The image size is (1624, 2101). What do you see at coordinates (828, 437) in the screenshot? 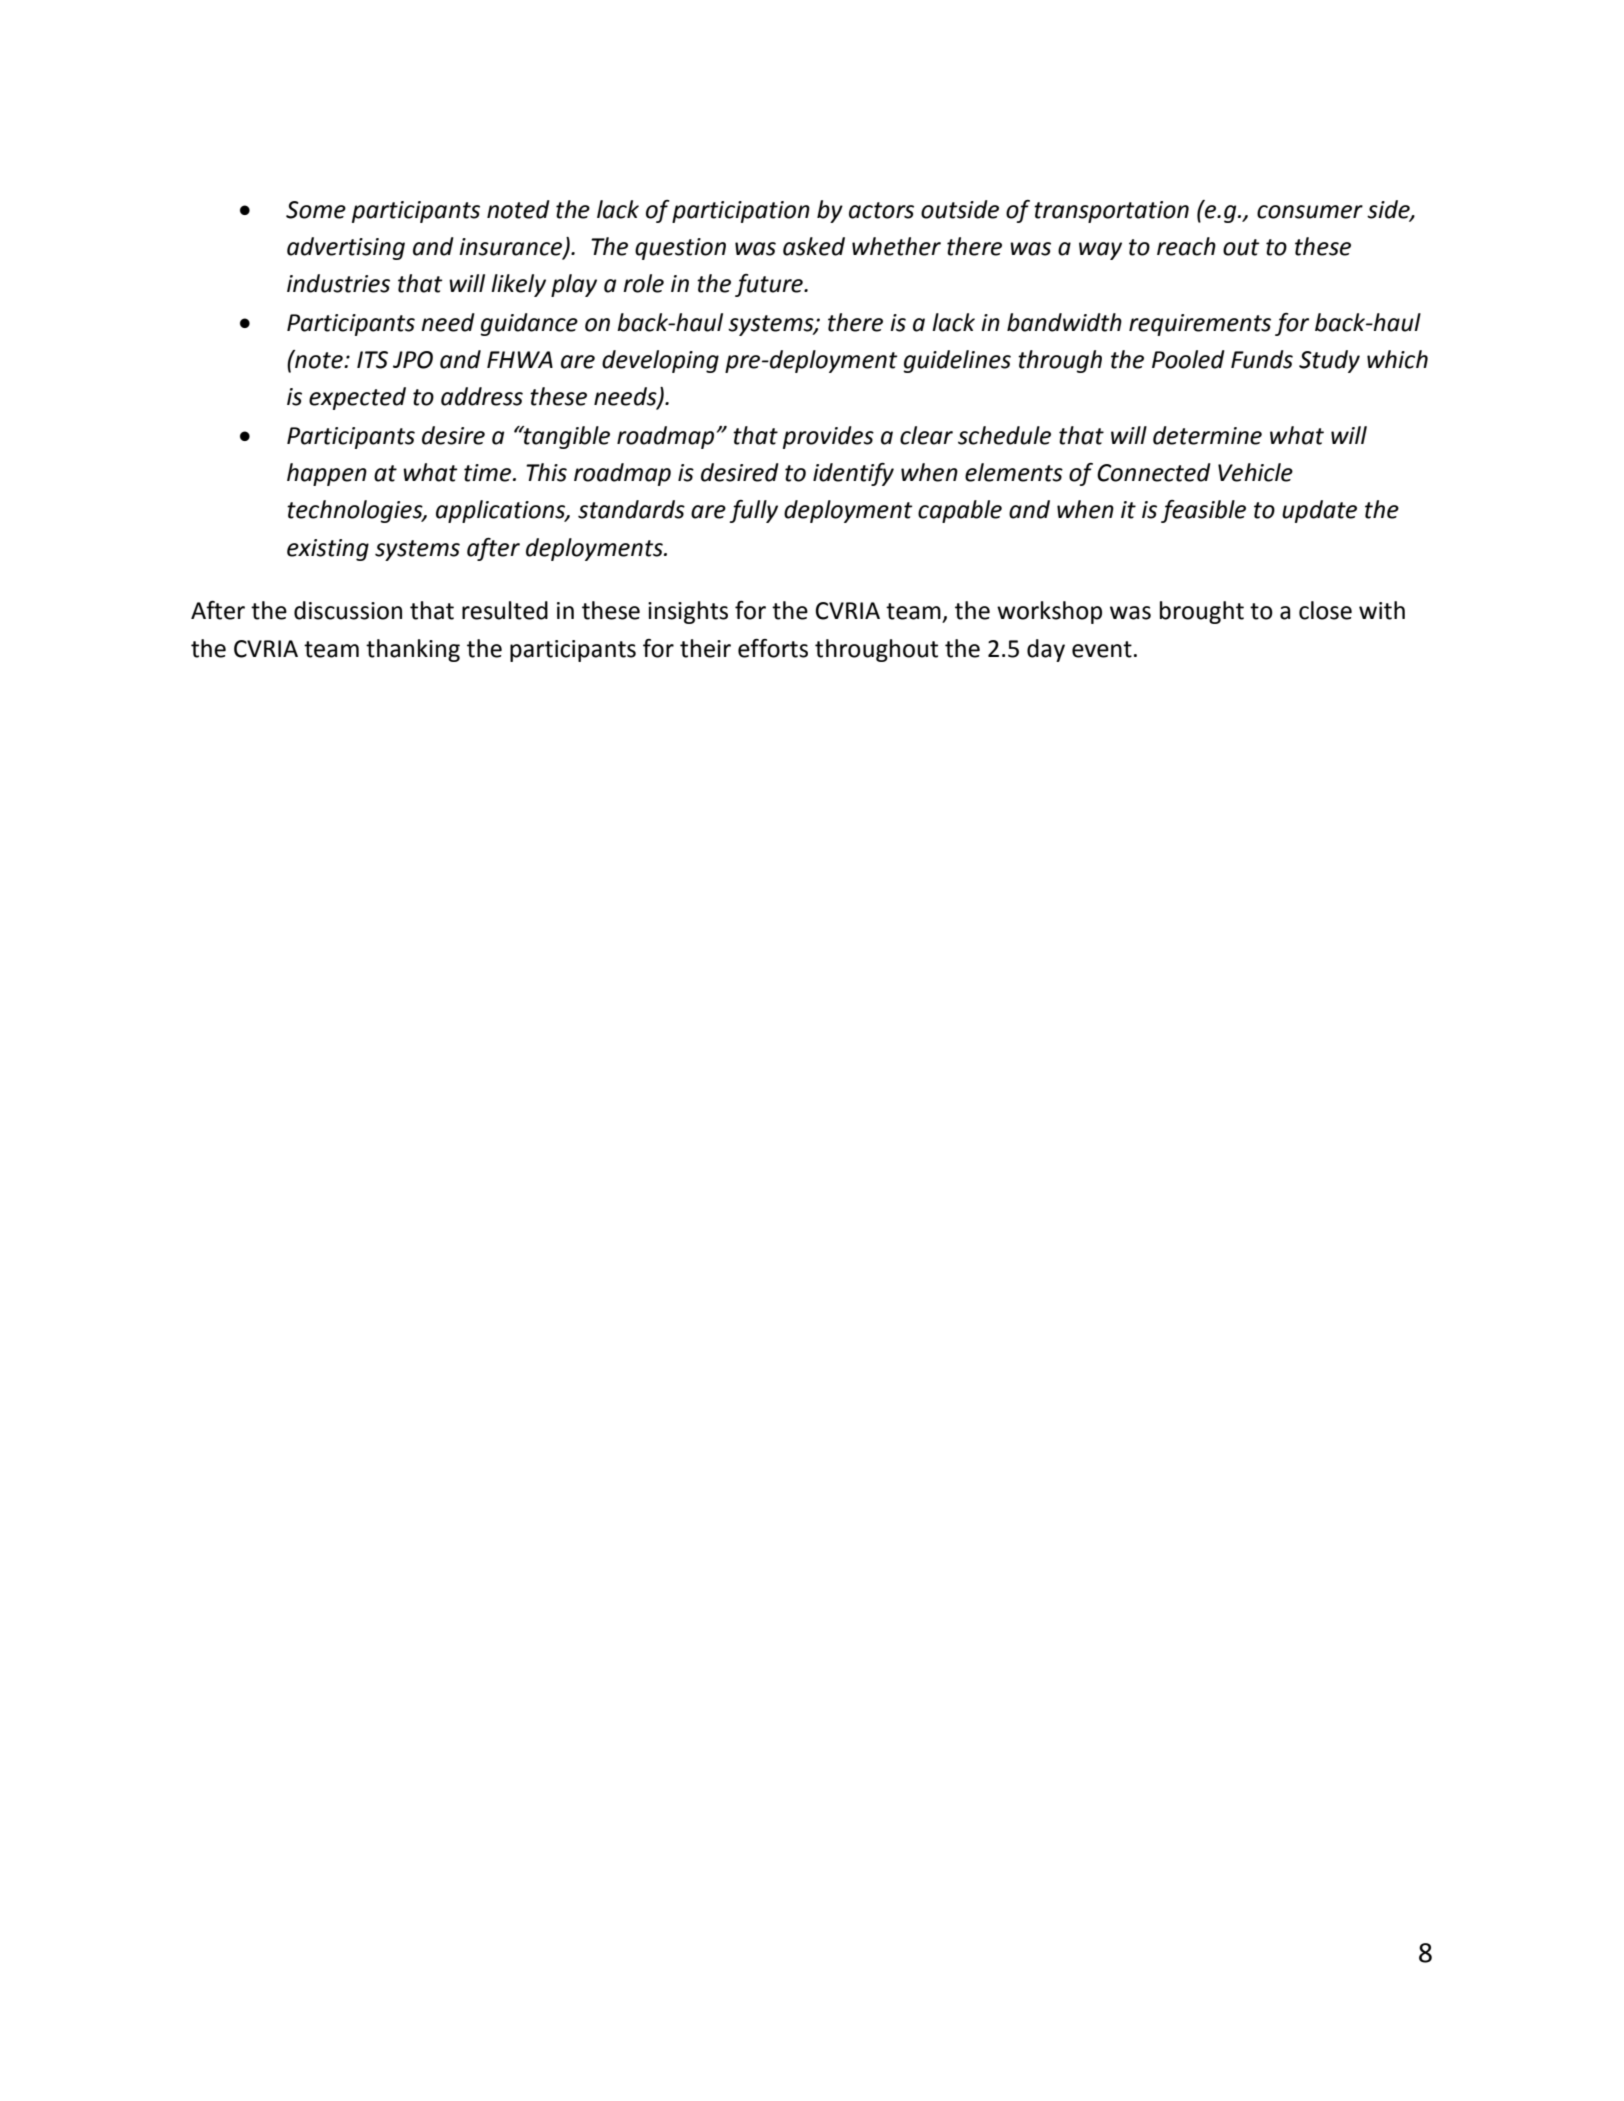
I see `provides` at bounding box center [828, 437].
